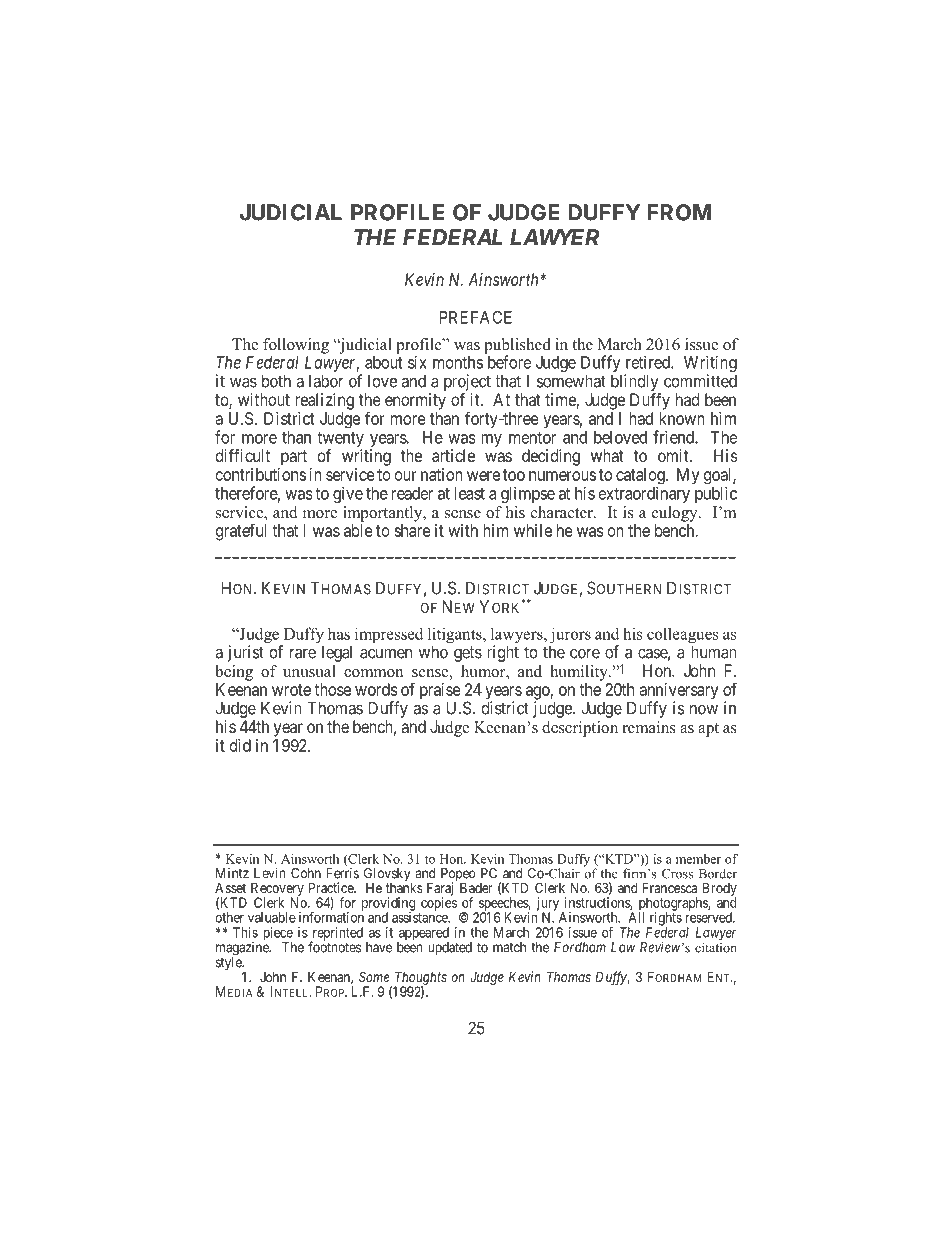 The image size is (952, 1233). What do you see at coordinates (636, 917) in the screenshot?
I see `All` at bounding box center [636, 917].
